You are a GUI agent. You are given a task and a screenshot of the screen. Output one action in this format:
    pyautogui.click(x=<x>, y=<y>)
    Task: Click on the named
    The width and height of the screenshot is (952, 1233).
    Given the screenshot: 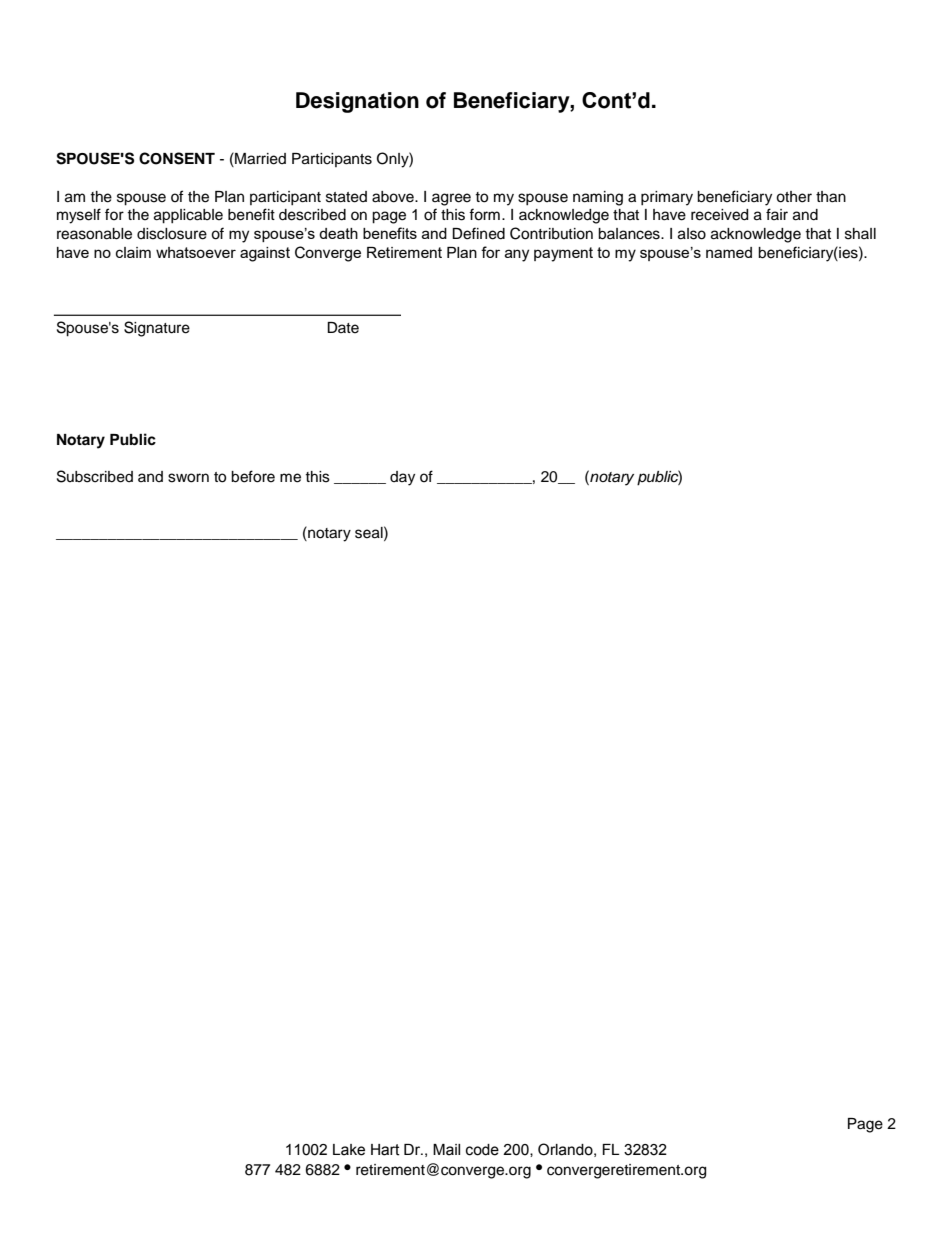 What is the action you would take?
    pyautogui.click(x=729, y=252)
